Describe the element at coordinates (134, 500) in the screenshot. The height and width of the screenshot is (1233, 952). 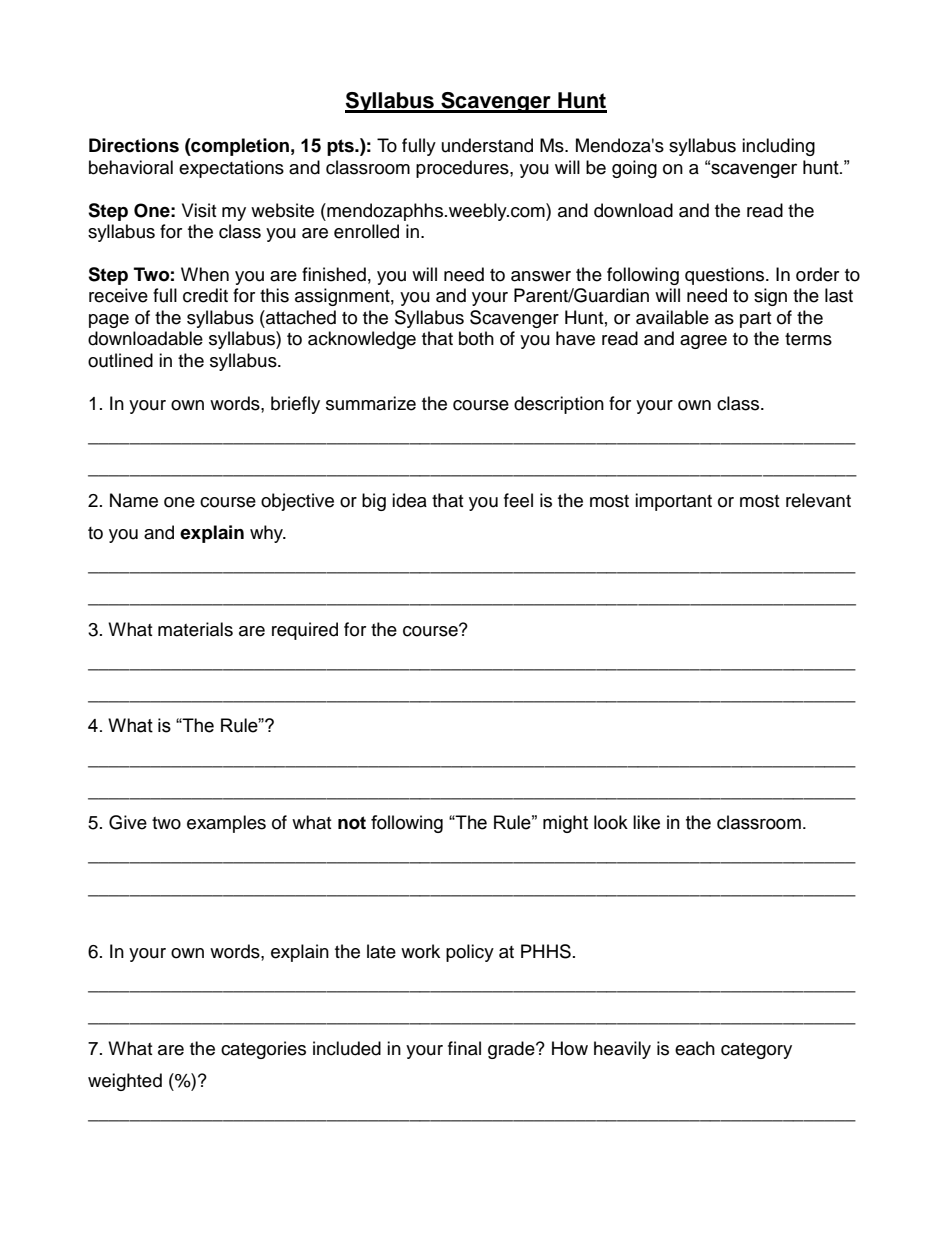
I see `Name` at that location.
